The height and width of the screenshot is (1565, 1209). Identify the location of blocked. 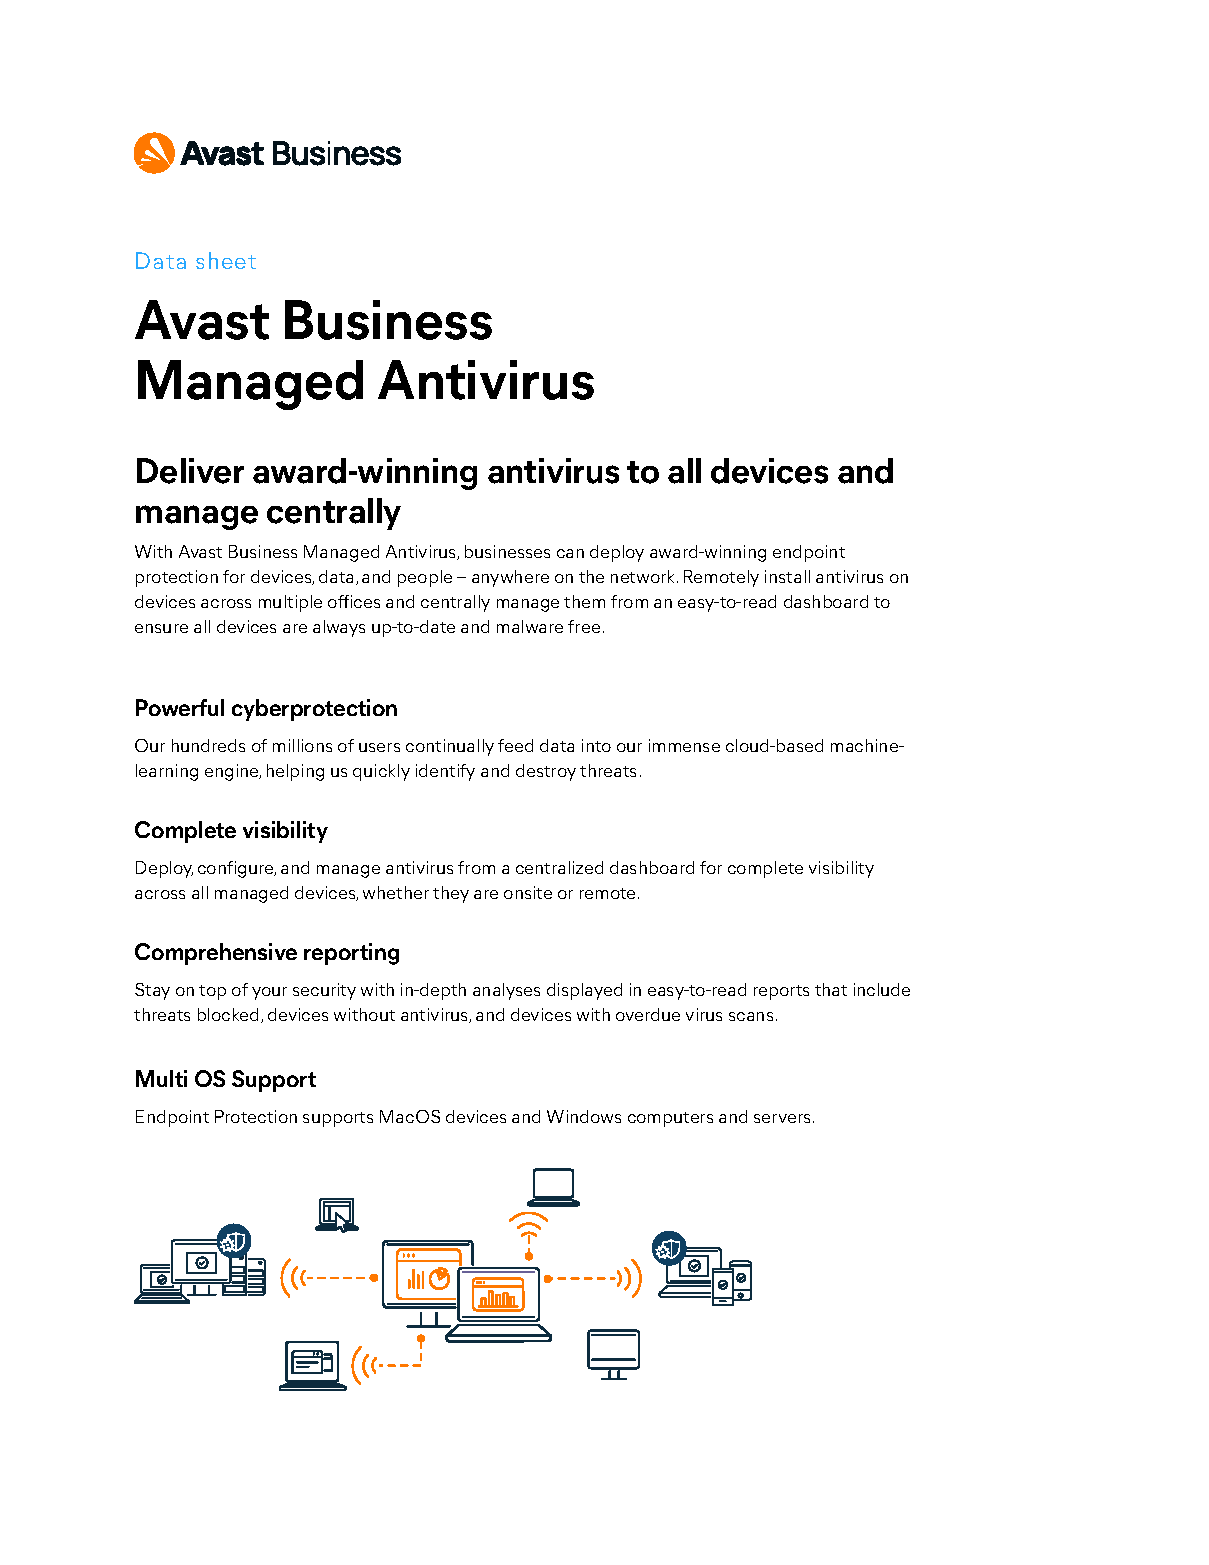
(230, 1015).
